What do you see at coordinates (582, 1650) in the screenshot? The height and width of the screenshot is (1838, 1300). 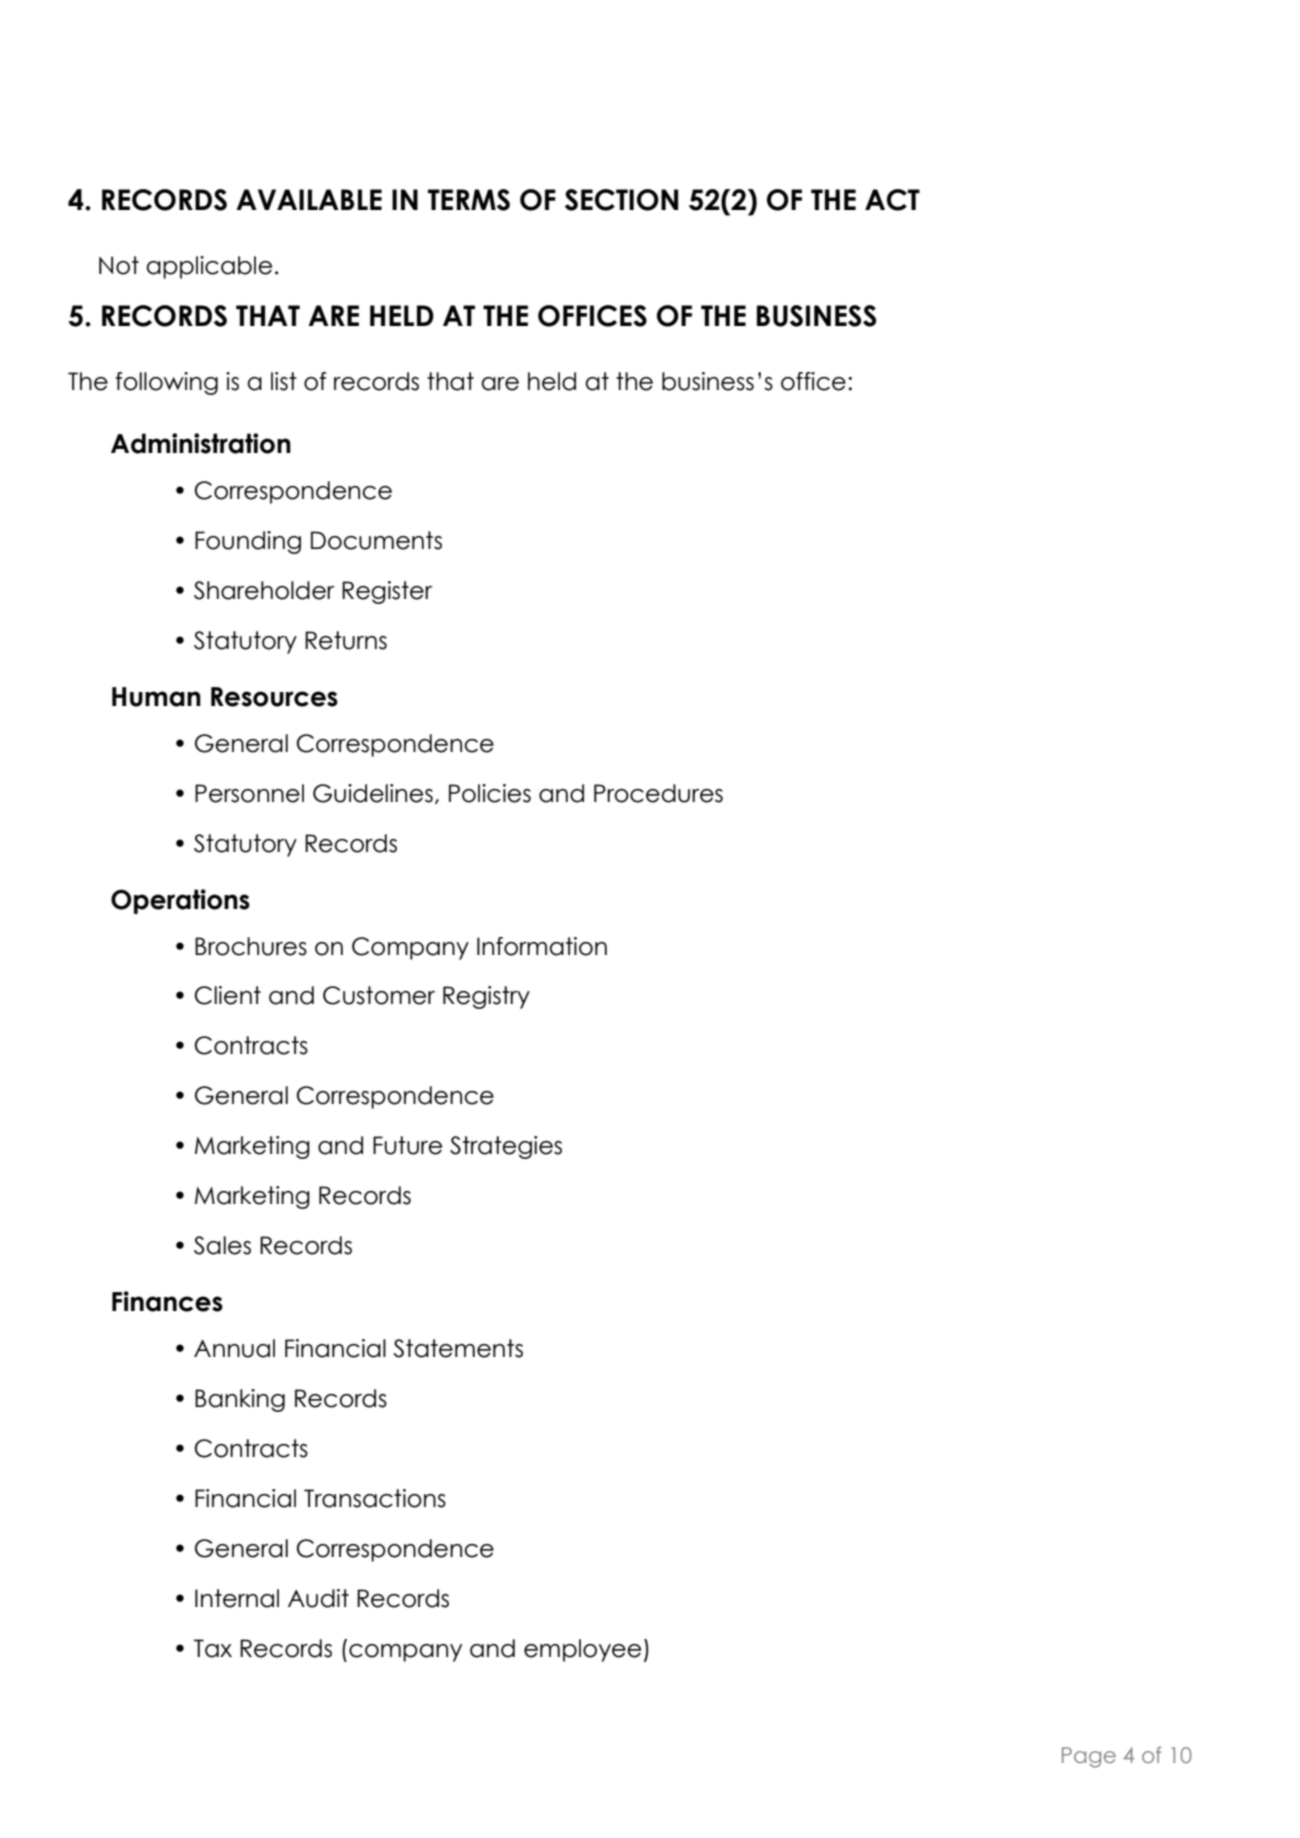 I see `employee` at bounding box center [582, 1650].
